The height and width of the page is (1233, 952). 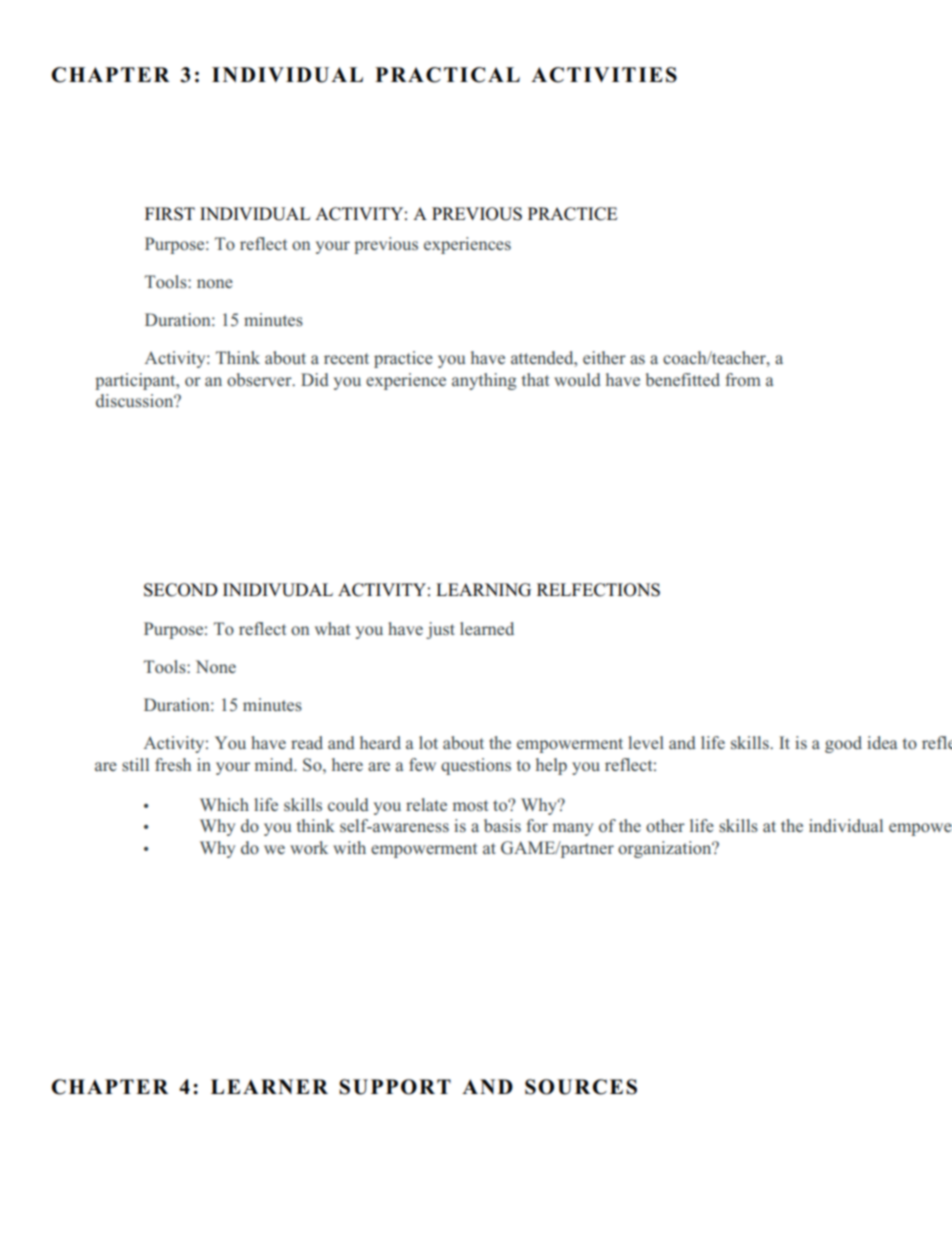 I want to click on LEARNING, so click(x=483, y=590).
